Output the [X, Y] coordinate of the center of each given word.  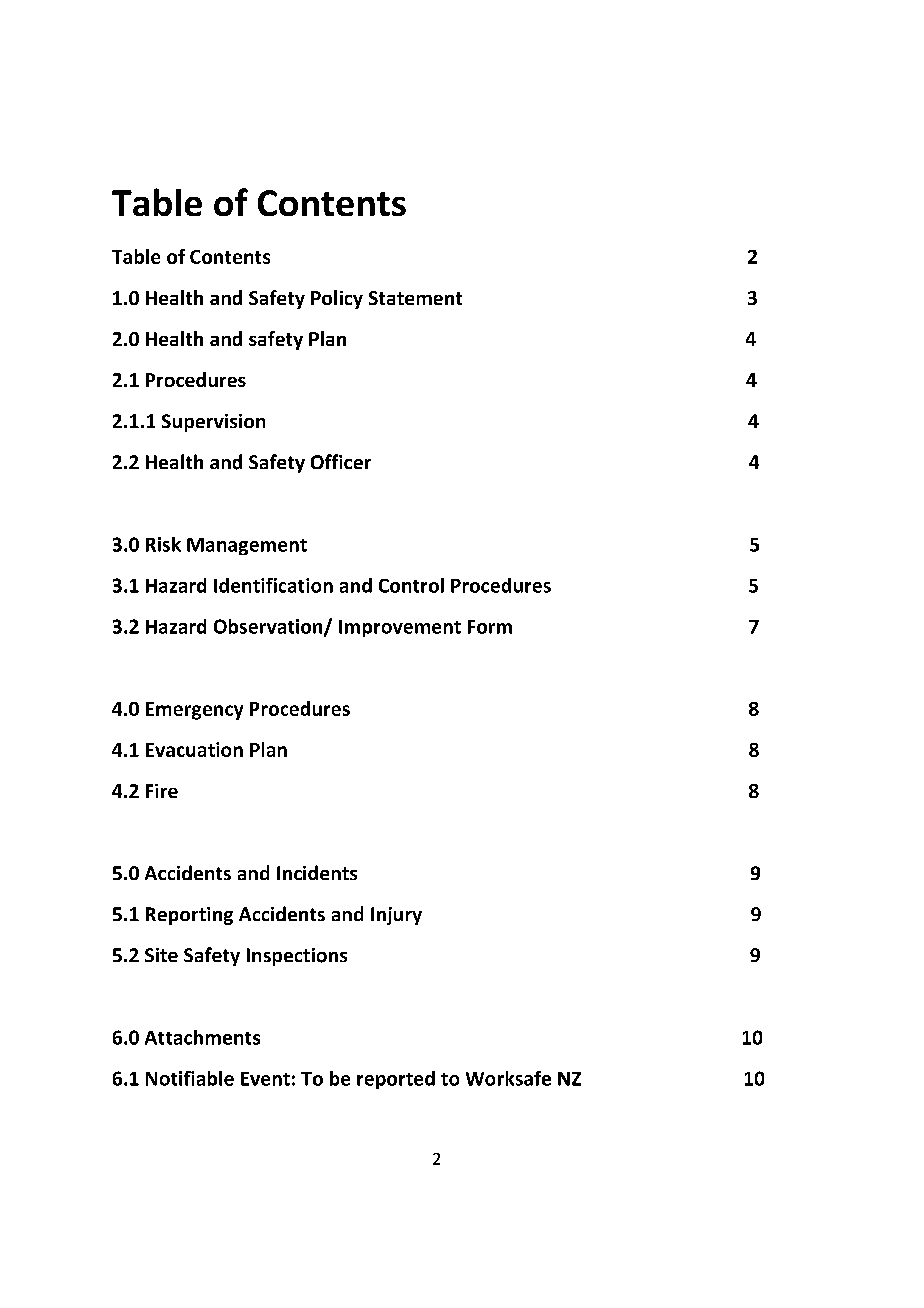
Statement [415, 298]
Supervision [213, 423]
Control [411, 585]
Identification [273, 585]
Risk [163, 544]
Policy [337, 299]
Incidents [317, 872]
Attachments [202, 1037]
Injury [396, 916]
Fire [162, 791]
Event [265, 1079]
